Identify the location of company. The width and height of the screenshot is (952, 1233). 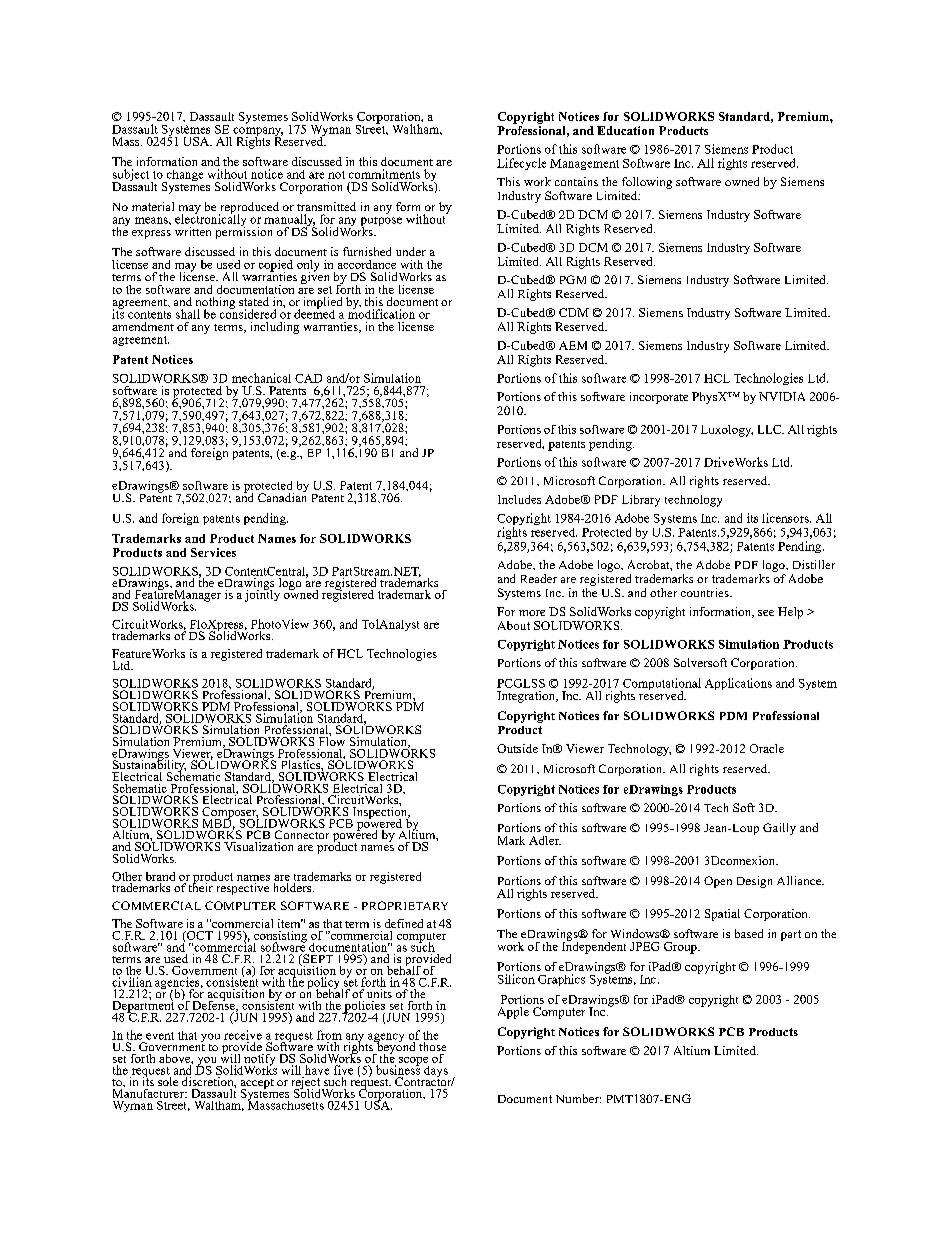
(258, 133).
